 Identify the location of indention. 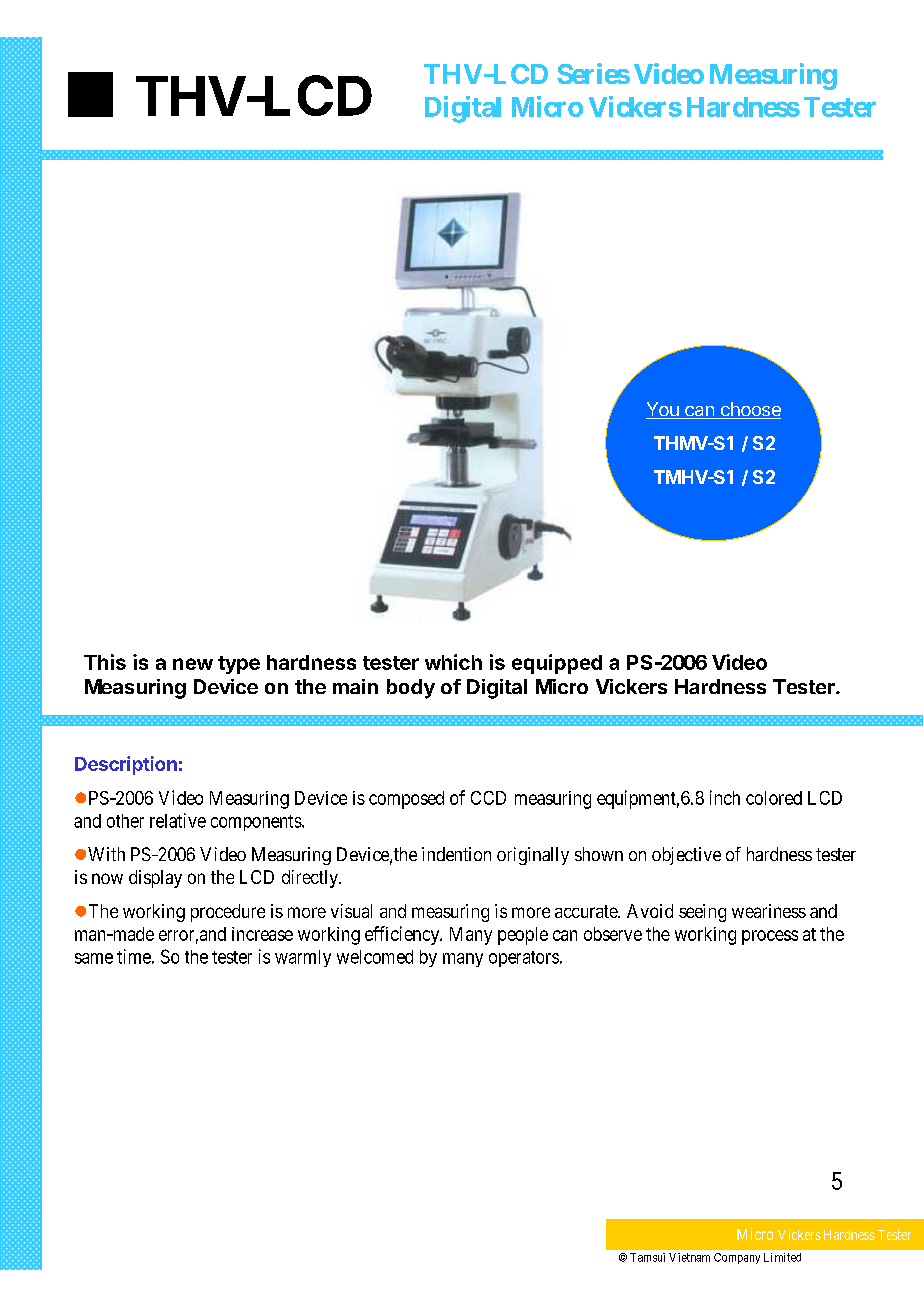
(456, 854).
